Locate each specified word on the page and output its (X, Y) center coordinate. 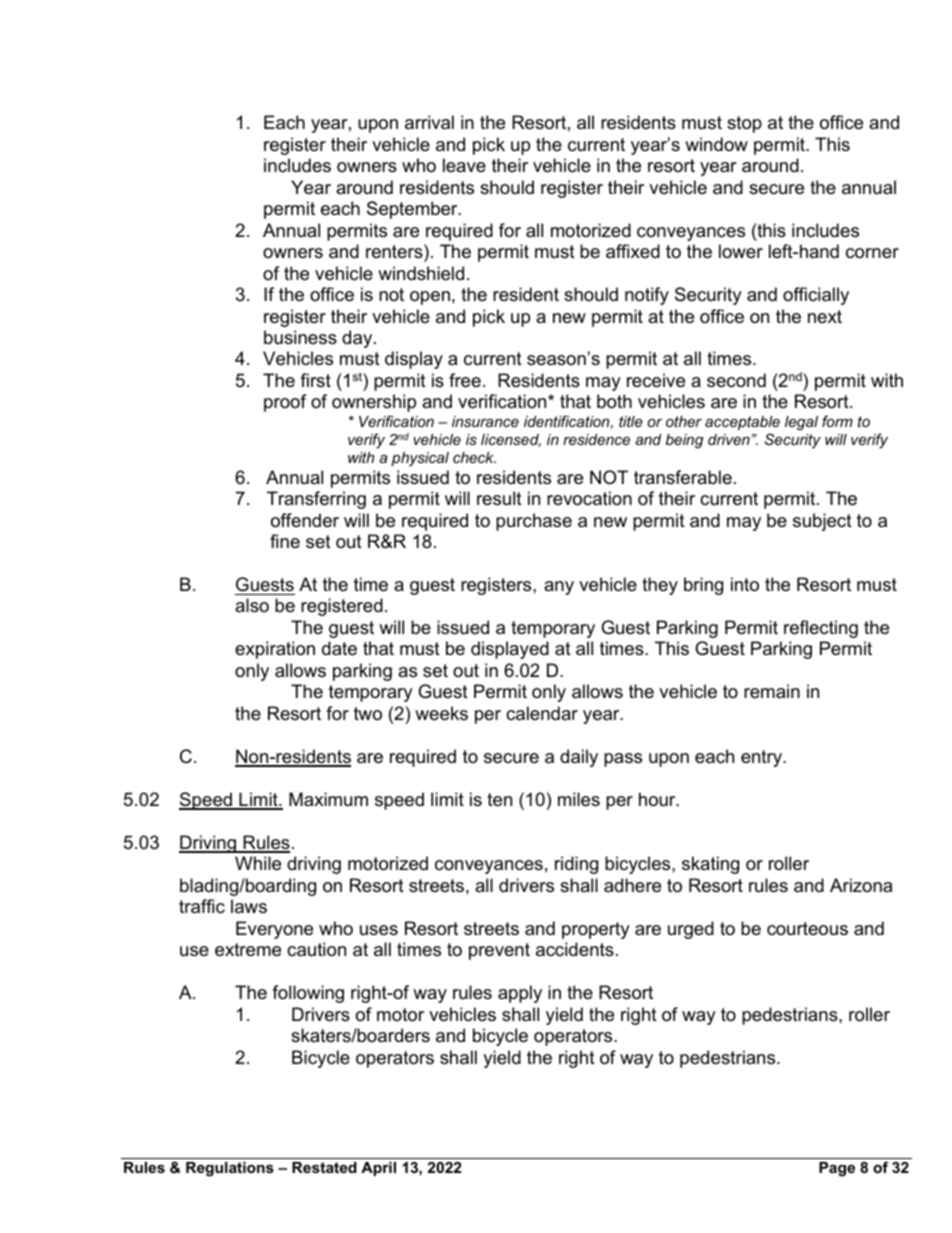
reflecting (821, 629)
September (413, 210)
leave (464, 165)
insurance (485, 421)
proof (285, 403)
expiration (275, 650)
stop (744, 124)
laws (249, 906)
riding (576, 865)
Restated (324, 1167)
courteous (807, 929)
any (559, 588)
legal (801, 423)
